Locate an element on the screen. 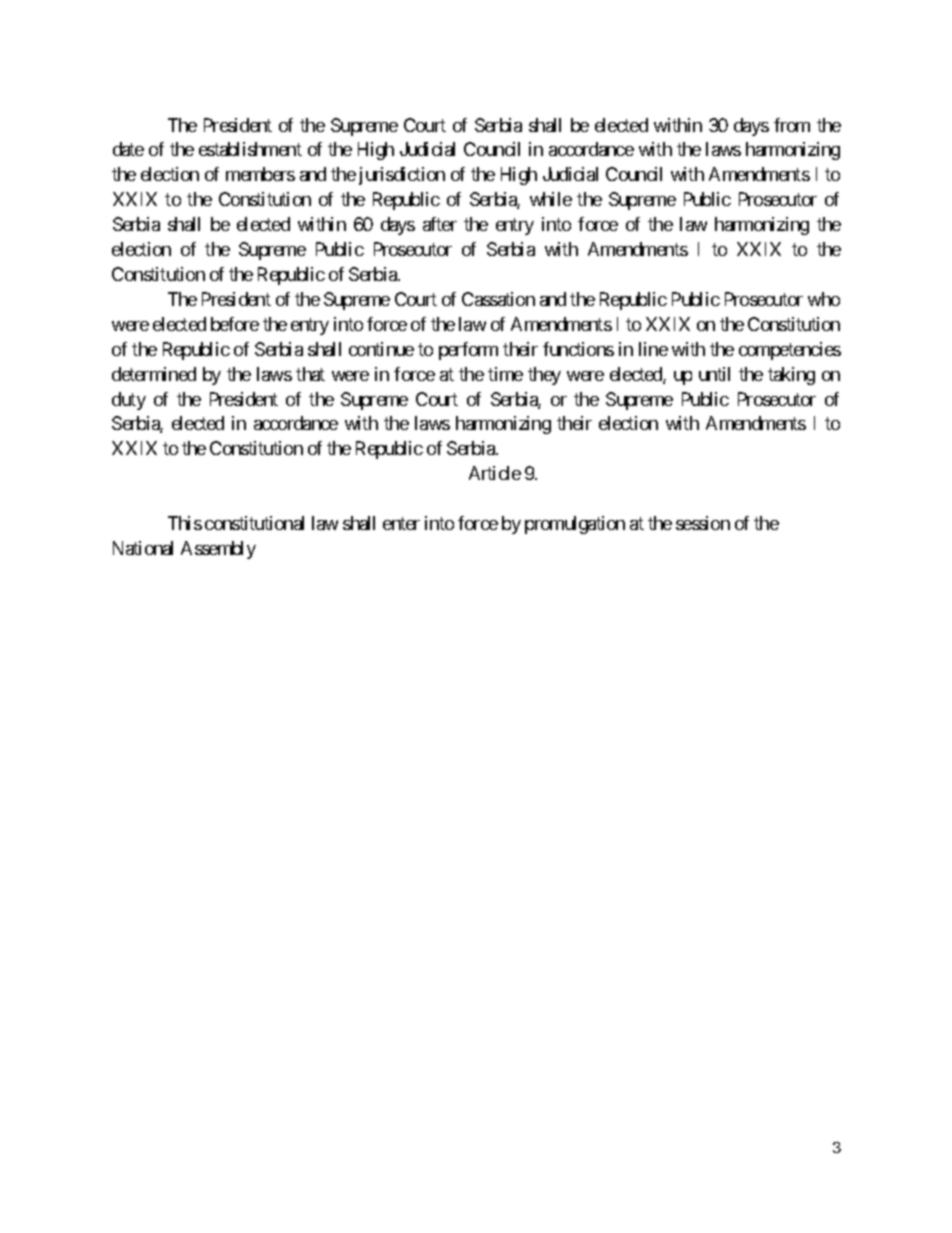 The width and height of the screenshot is (952, 1233). establishment is located at coordinates (250, 149).
